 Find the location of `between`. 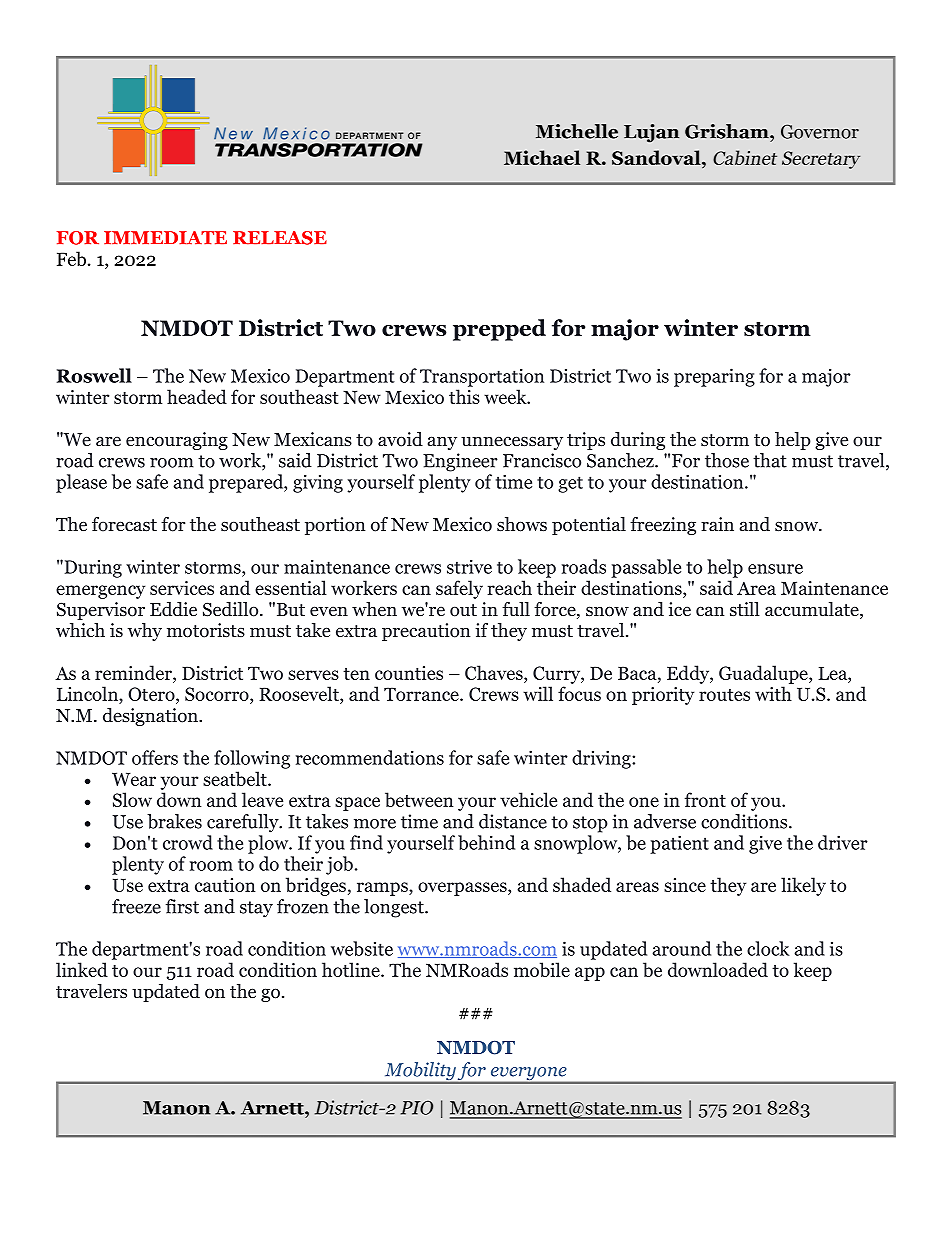

between is located at coordinates (419, 799).
